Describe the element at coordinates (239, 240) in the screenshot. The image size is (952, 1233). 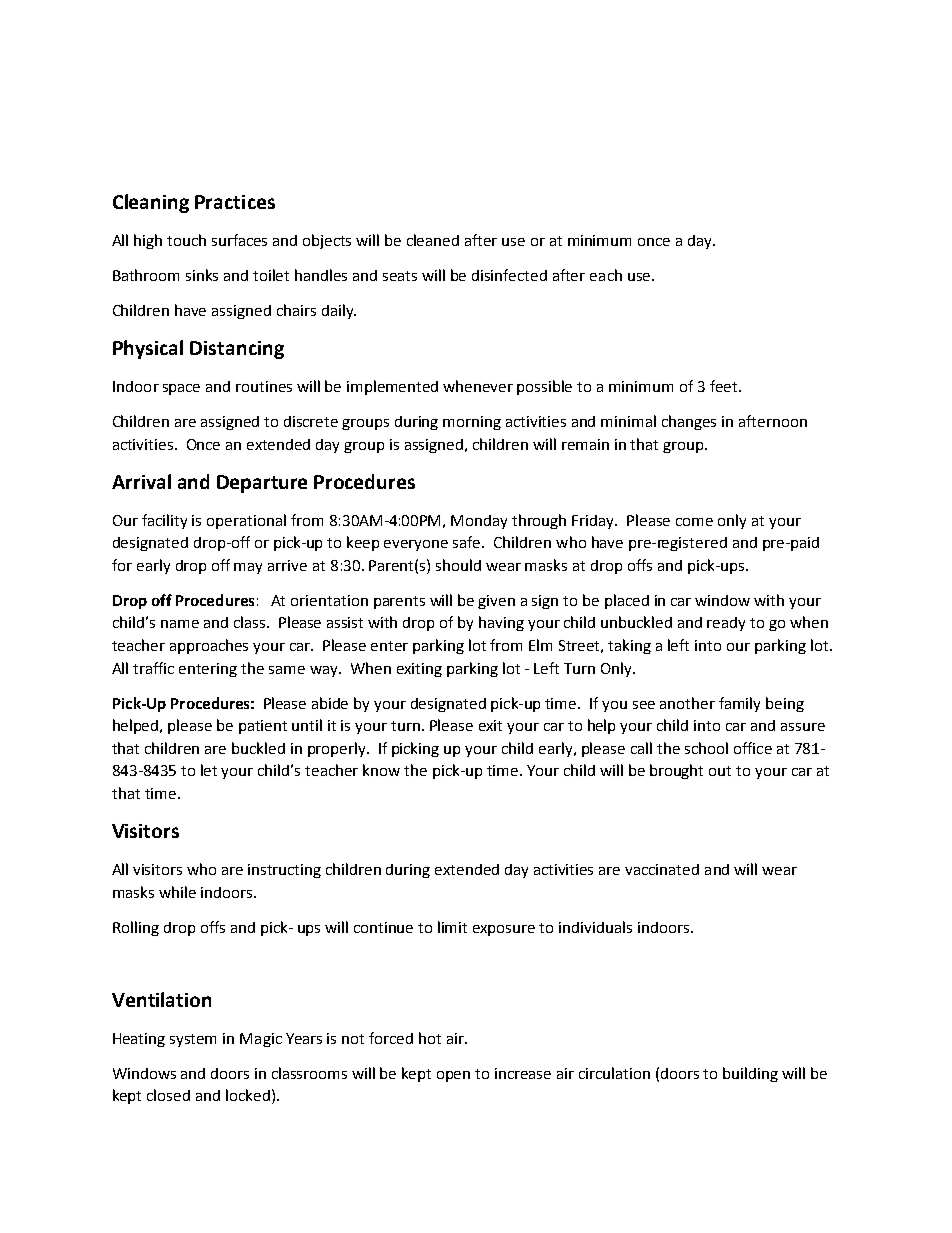
I see `surfaces` at that location.
